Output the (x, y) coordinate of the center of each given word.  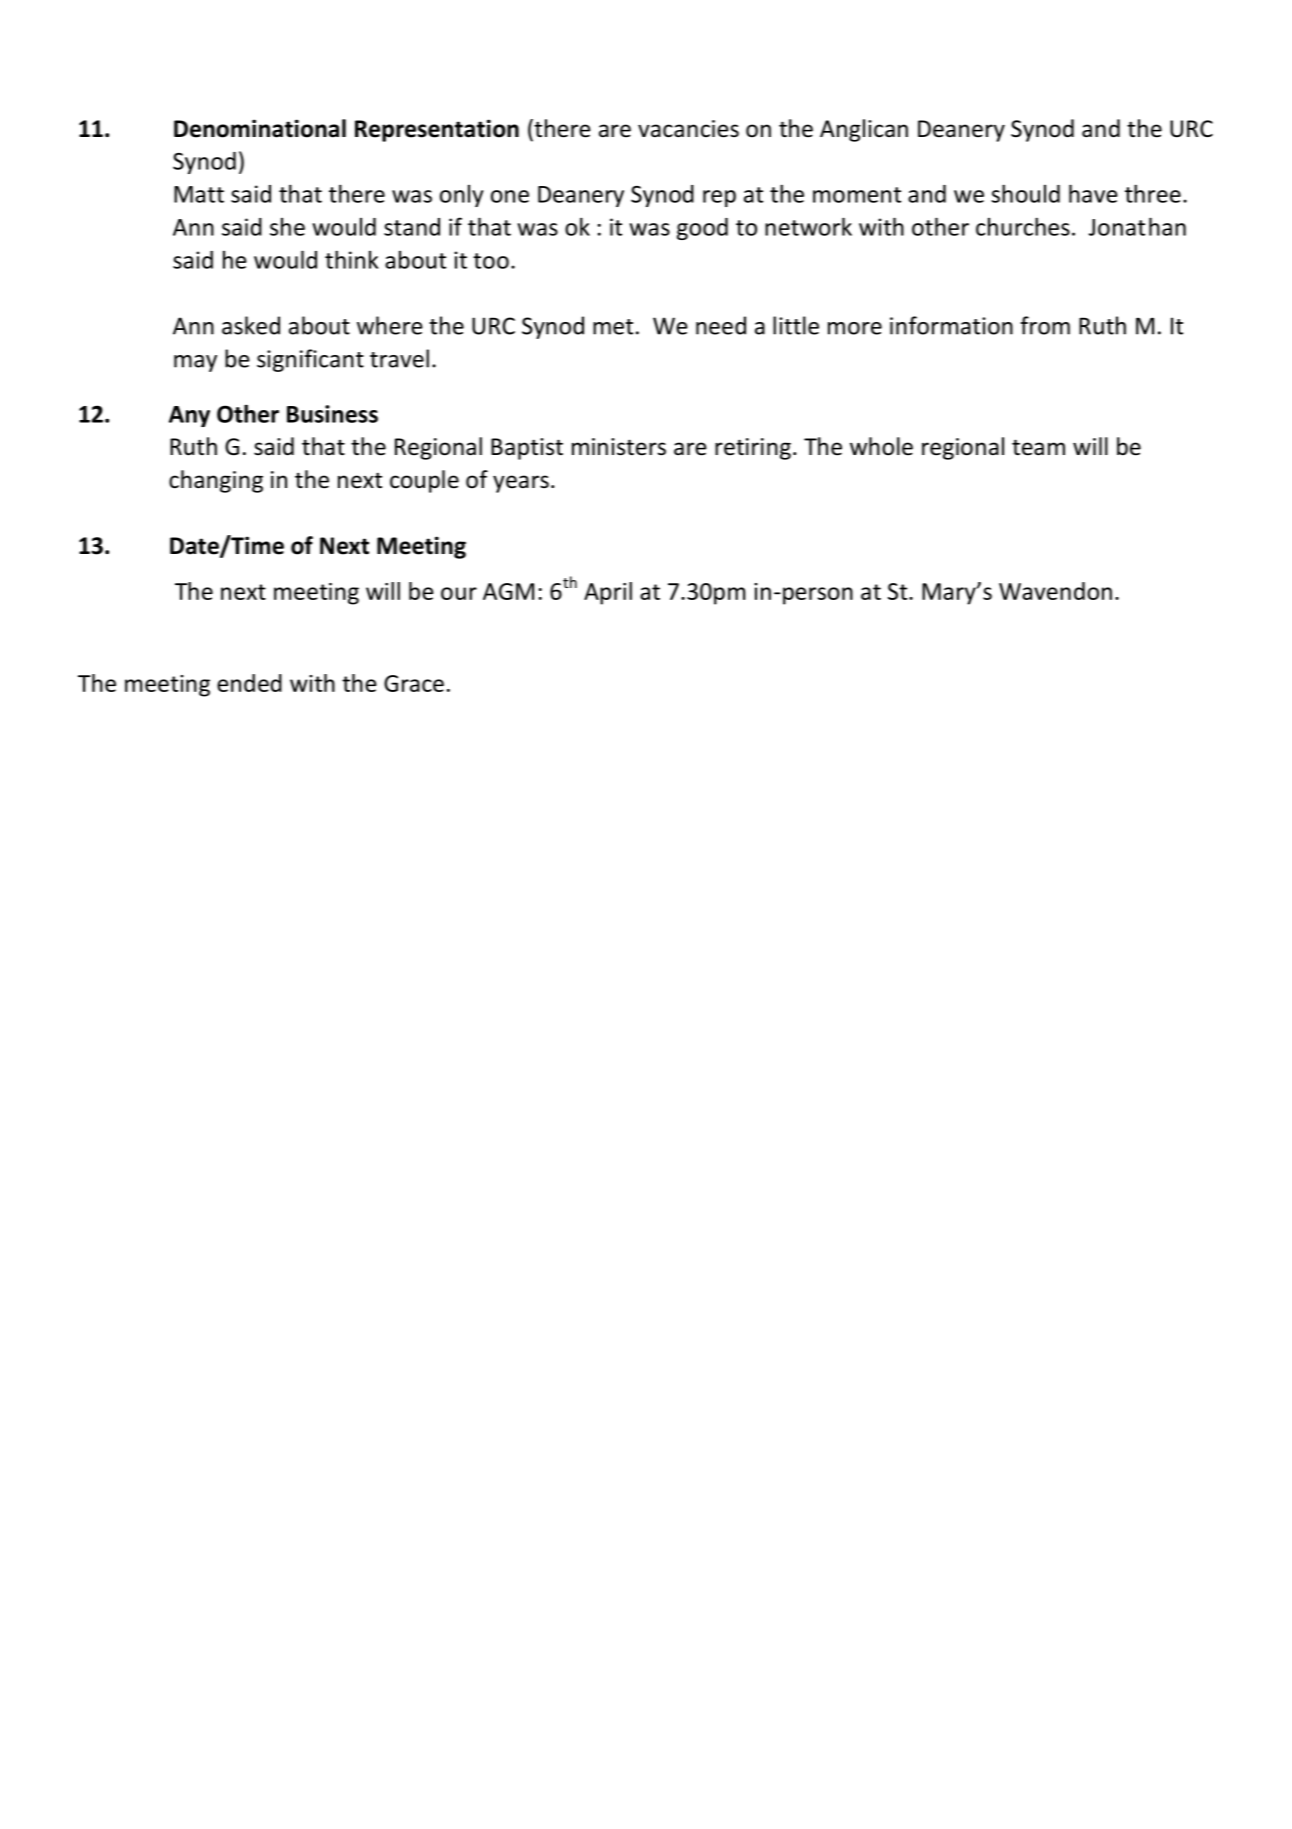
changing (216, 481)
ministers (619, 447)
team (1038, 447)
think (351, 259)
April (608, 593)
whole (881, 446)
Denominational (260, 128)
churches (1023, 226)
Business (332, 414)
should (1026, 193)
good (702, 229)
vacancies (688, 129)
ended (249, 683)
